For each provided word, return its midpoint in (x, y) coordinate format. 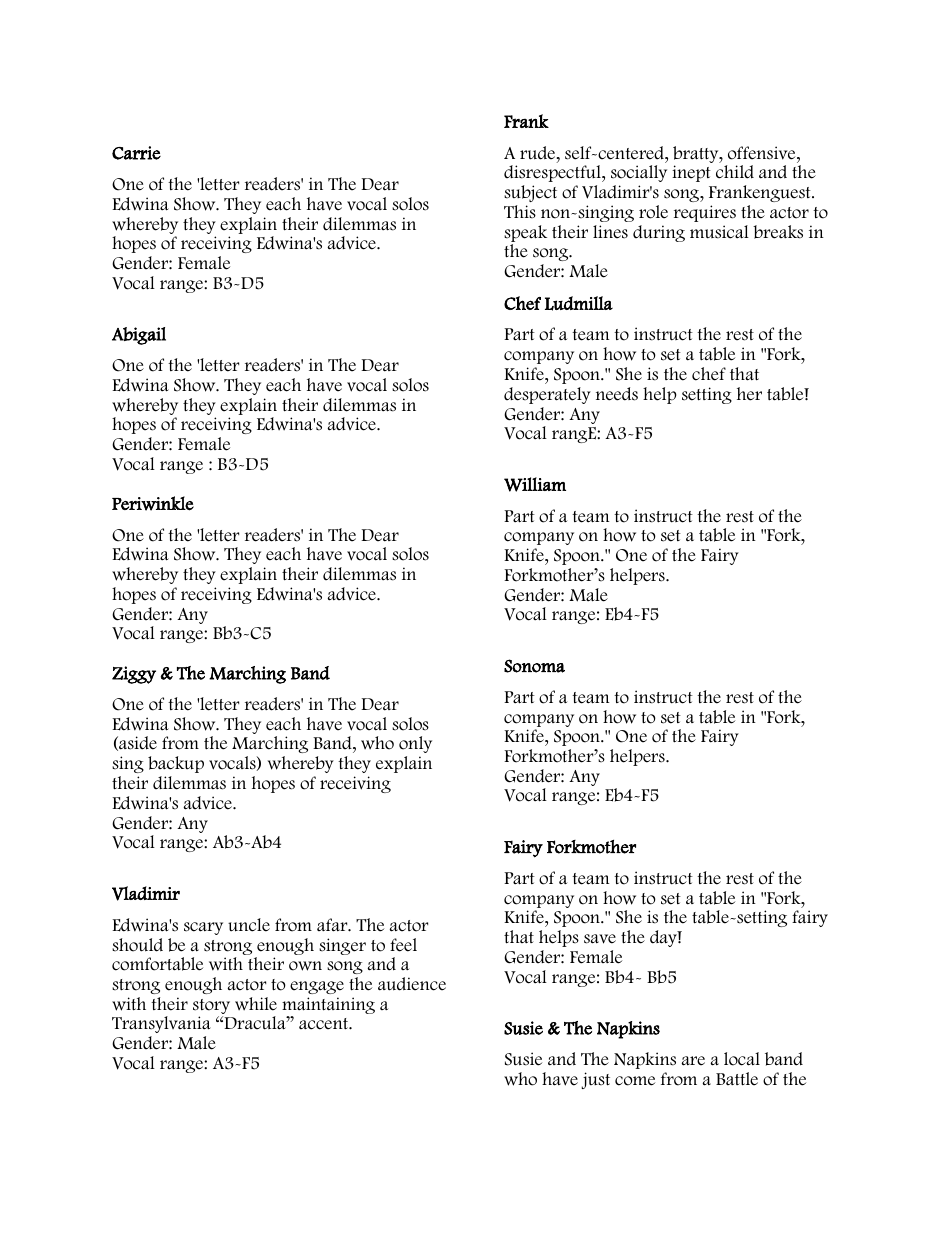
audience (412, 984)
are (693, 1061)
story (211, 1008)
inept (691, 173)
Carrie (136, 153)
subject (530, 193)
